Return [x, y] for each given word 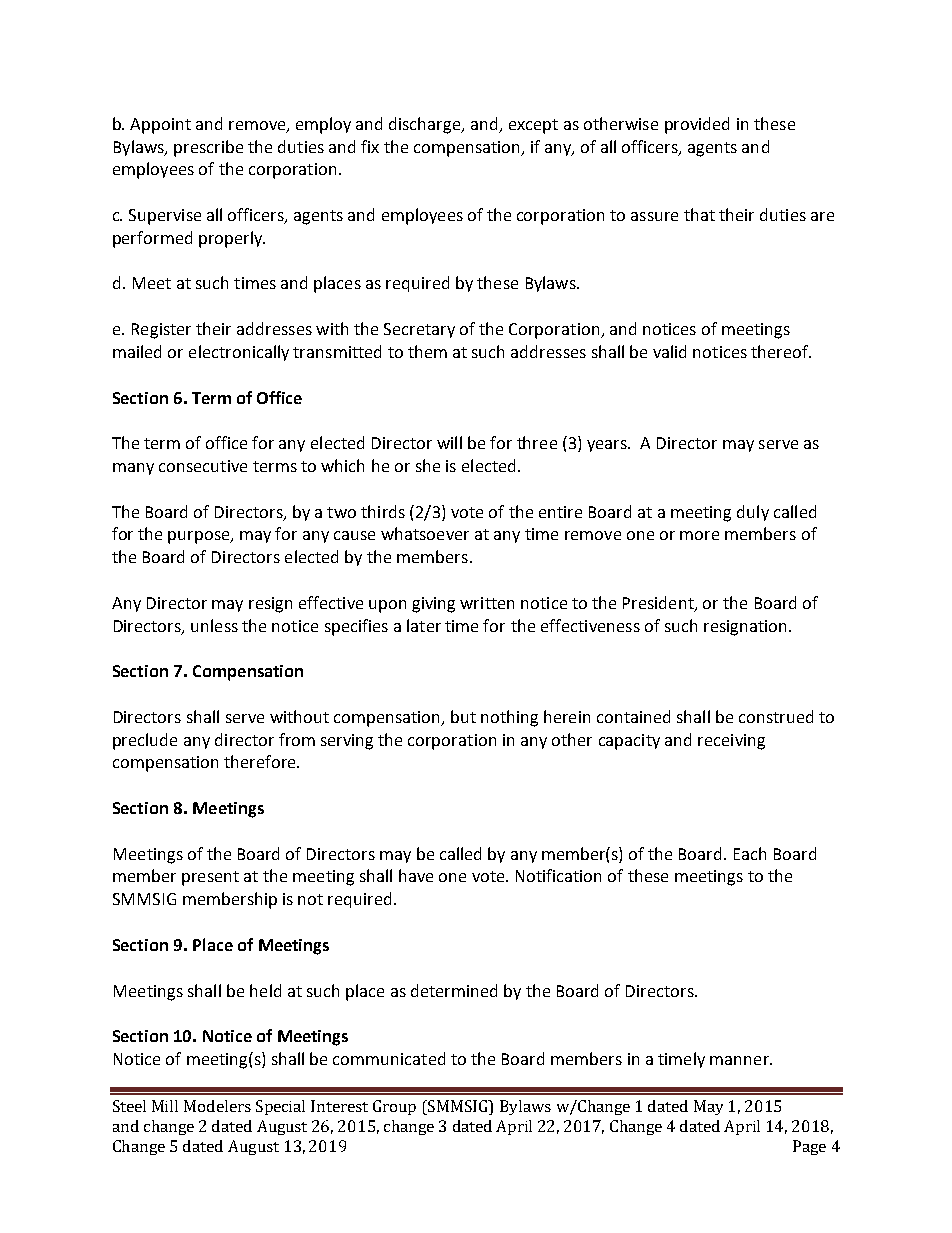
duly [753, 513]
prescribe [208, 148]
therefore [261, 761]
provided [697, 125]
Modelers [217, 1106]
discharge [426, 125]
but [463, 716]
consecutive [203, 466]
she [428, 465]
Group [394, 1107]
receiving [731, 742]
